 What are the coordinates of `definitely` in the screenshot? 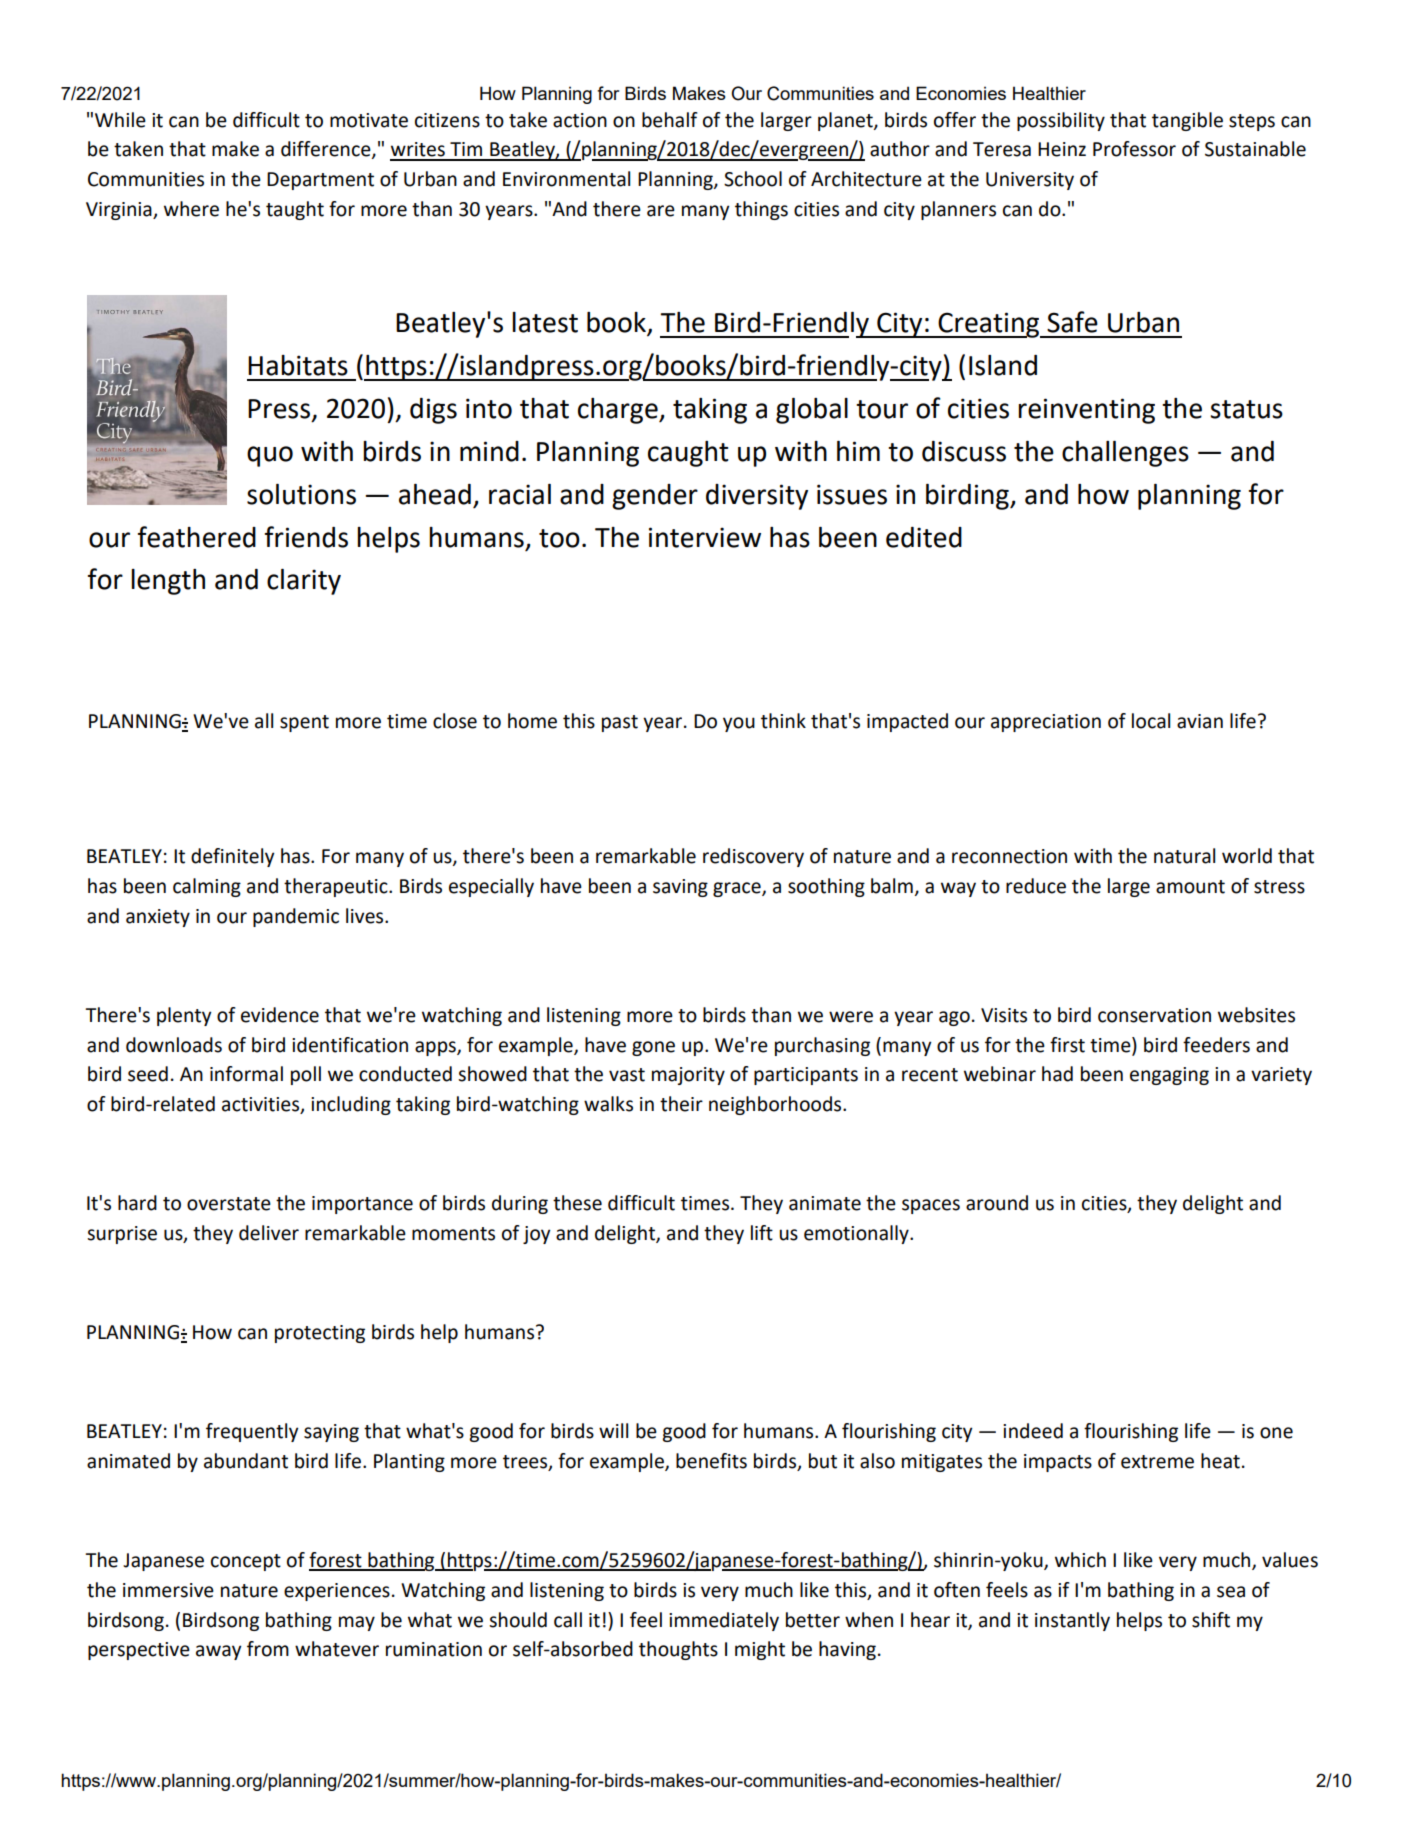 It's located at (233, 857).
